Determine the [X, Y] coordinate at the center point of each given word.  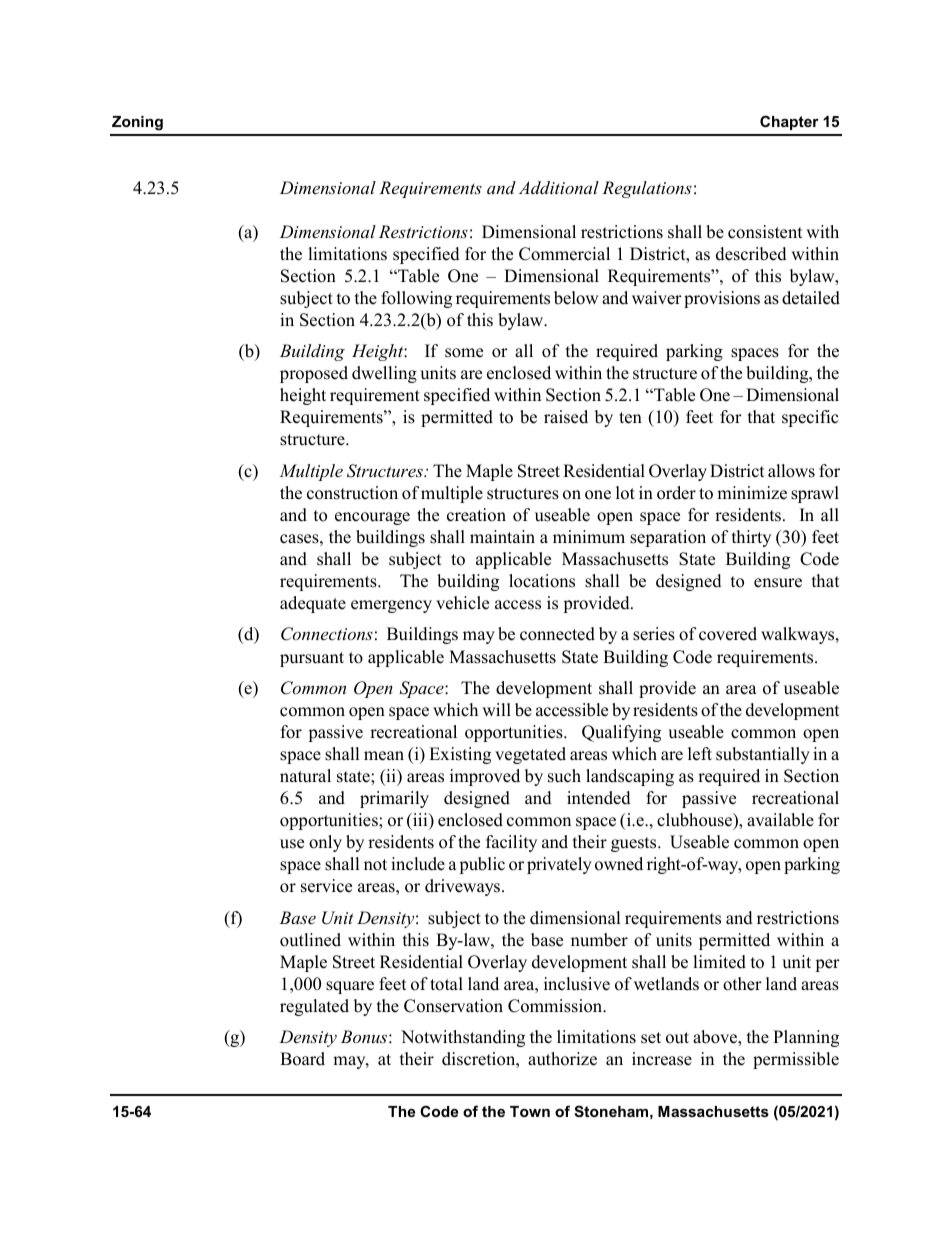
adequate [313, 604]
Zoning [137, 123]
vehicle [462, 603]
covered [728, 634]
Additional [559, 187]
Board [302, 1059]
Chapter [789, 122]
